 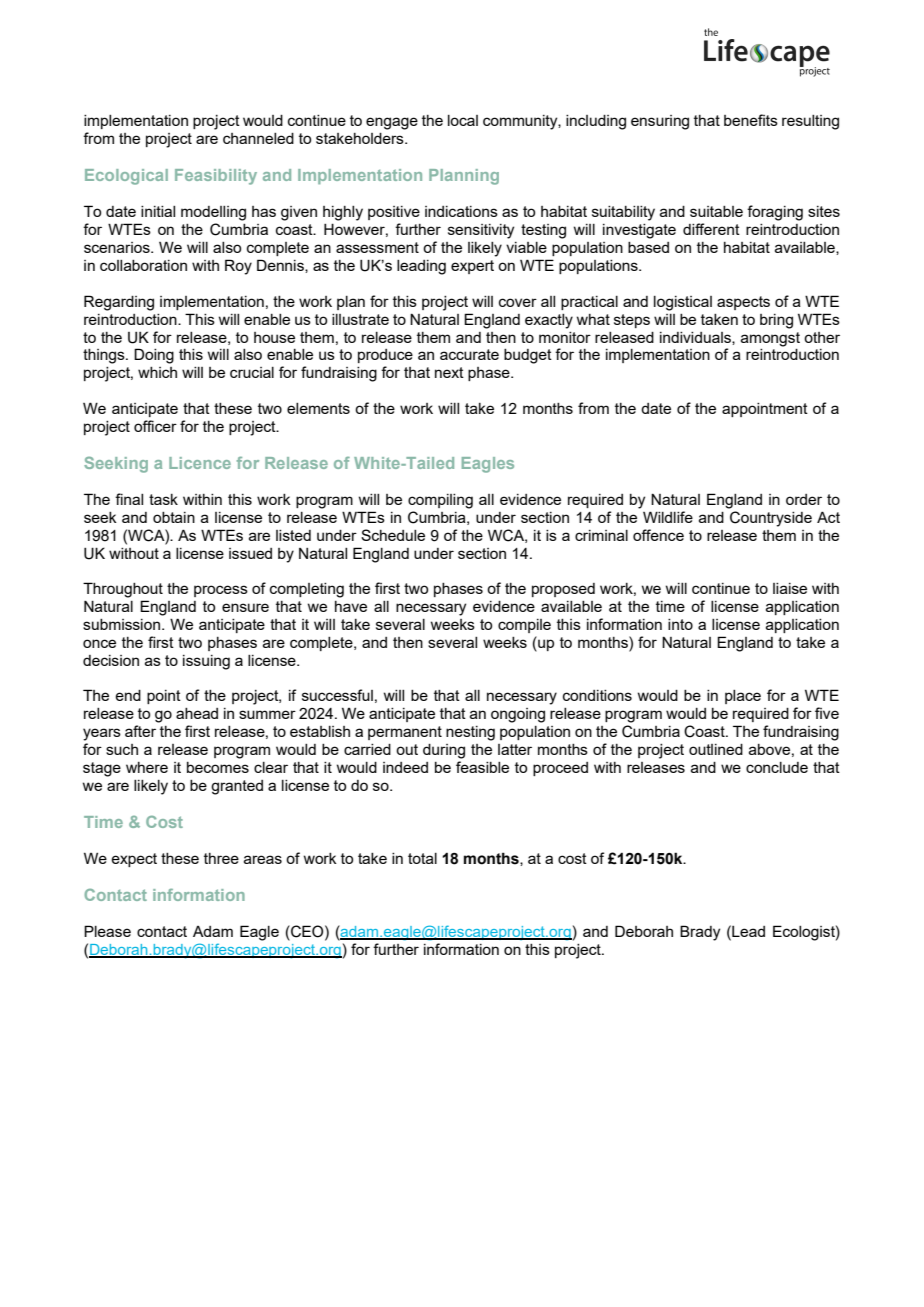 What do you see at coordinates (107, 931) in the screenshot?
I see `Please` at bounding box center [107, 931].
